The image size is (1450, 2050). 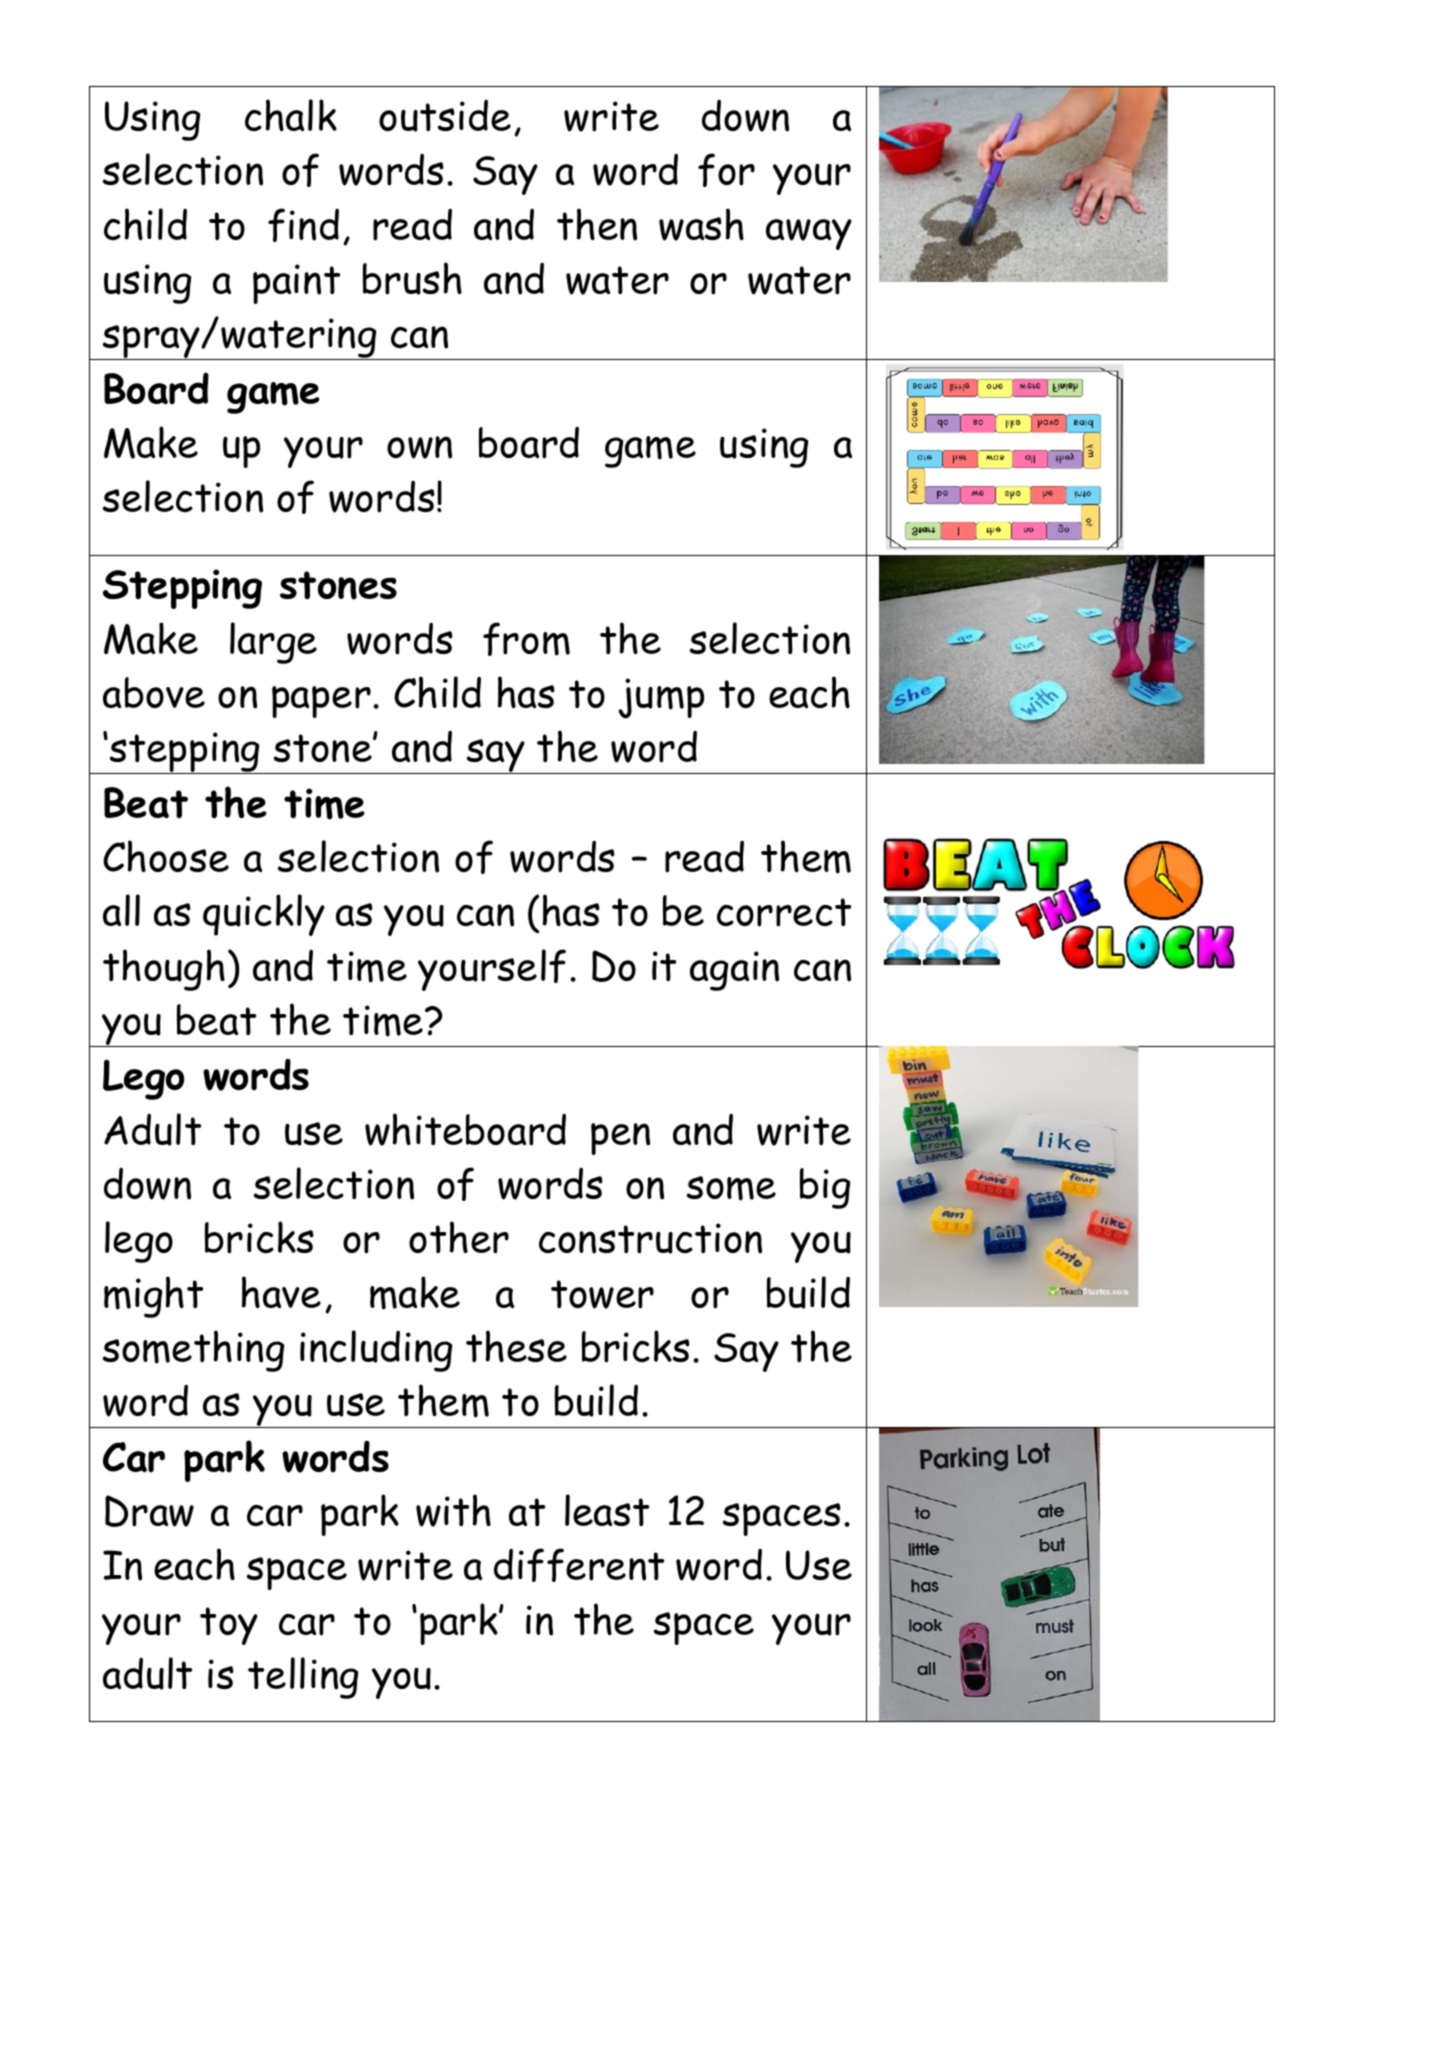 I want to click on might, so click(x=153, y=1297).
